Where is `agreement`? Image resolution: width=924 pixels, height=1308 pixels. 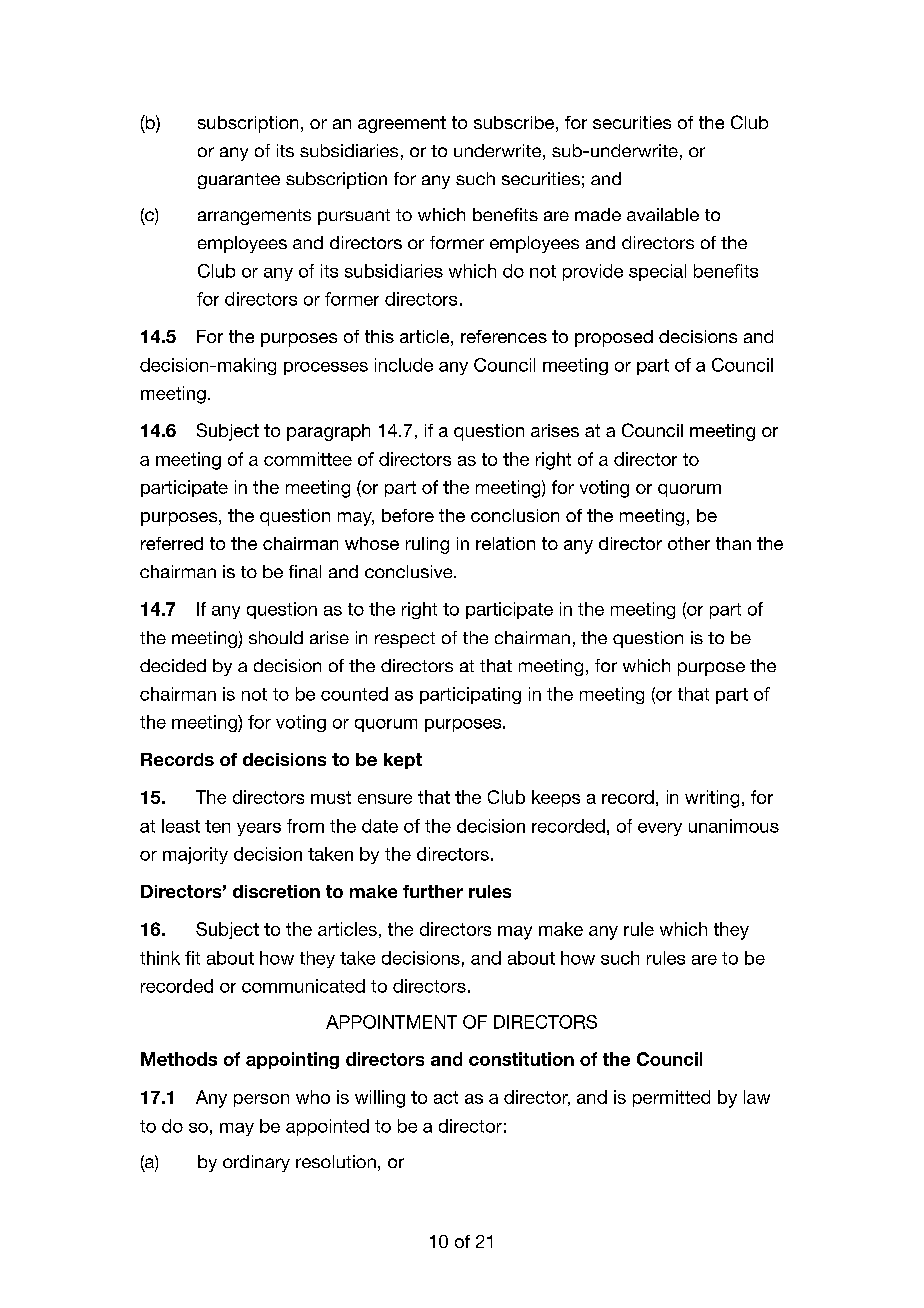 agreement is located at coordinates (402, 124).
